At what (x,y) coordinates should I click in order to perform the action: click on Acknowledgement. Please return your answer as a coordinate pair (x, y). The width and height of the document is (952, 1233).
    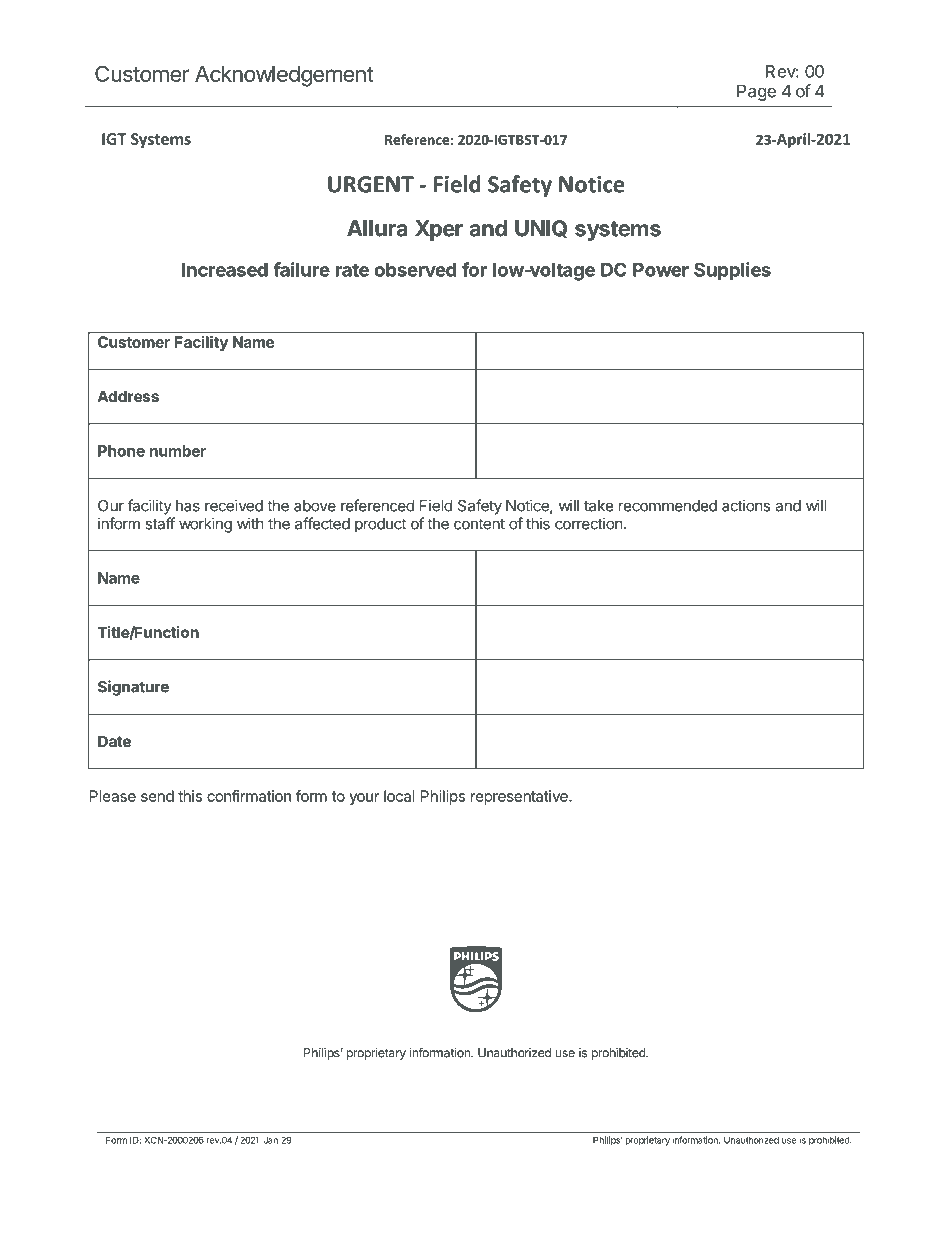
    Looking at the image, I should click on (284, 76).
